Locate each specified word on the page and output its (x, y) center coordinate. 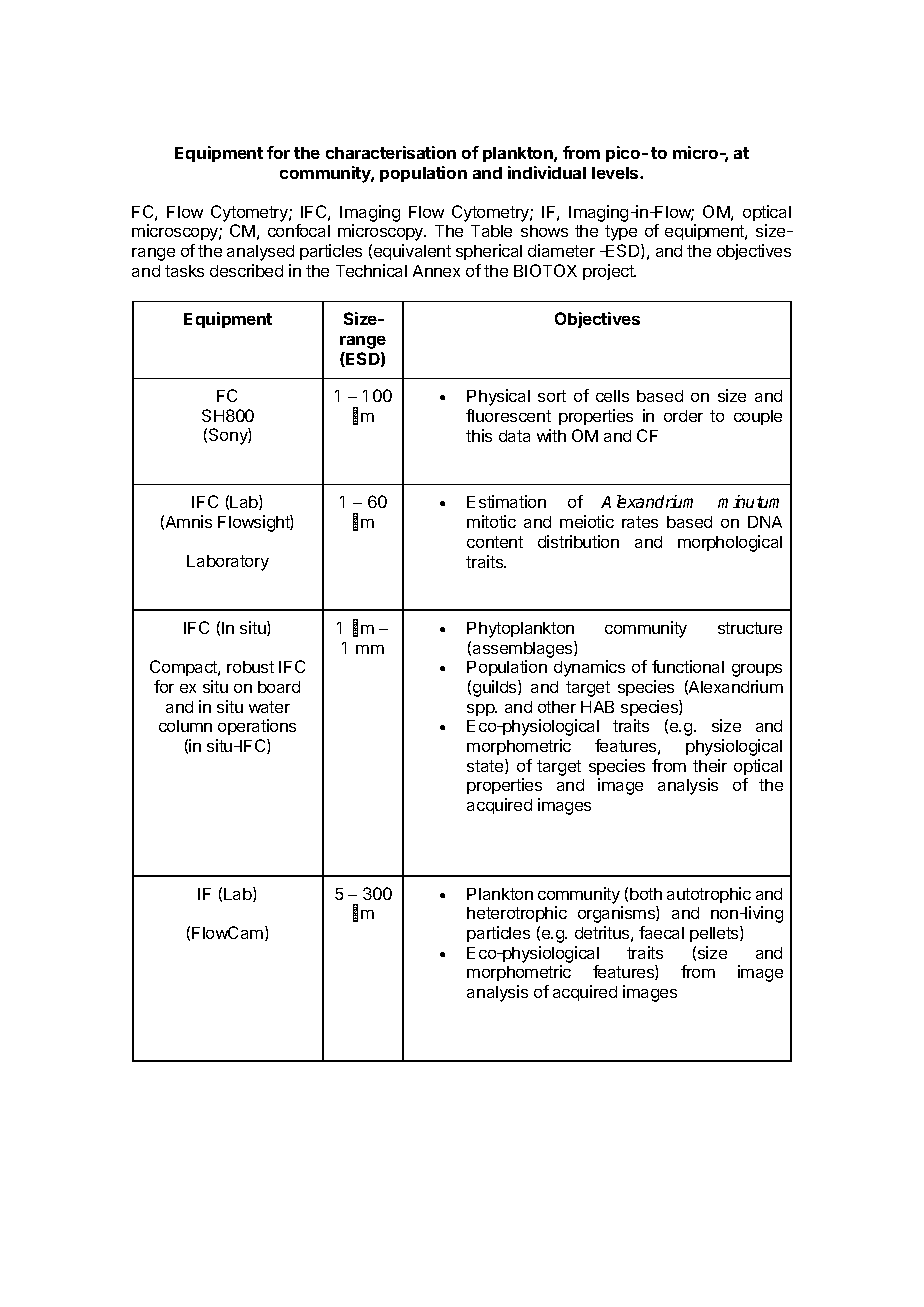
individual (547, 172)
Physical (498, 397)
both (646, 894)
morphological (730, 543)
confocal (299, 230)
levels (616, 173)
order (683, 416)
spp (482, 710)
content (495, 542)
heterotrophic (517, 914)
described (246, 270)
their (710, 765)
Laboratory (228, 563)
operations (257, 727)
